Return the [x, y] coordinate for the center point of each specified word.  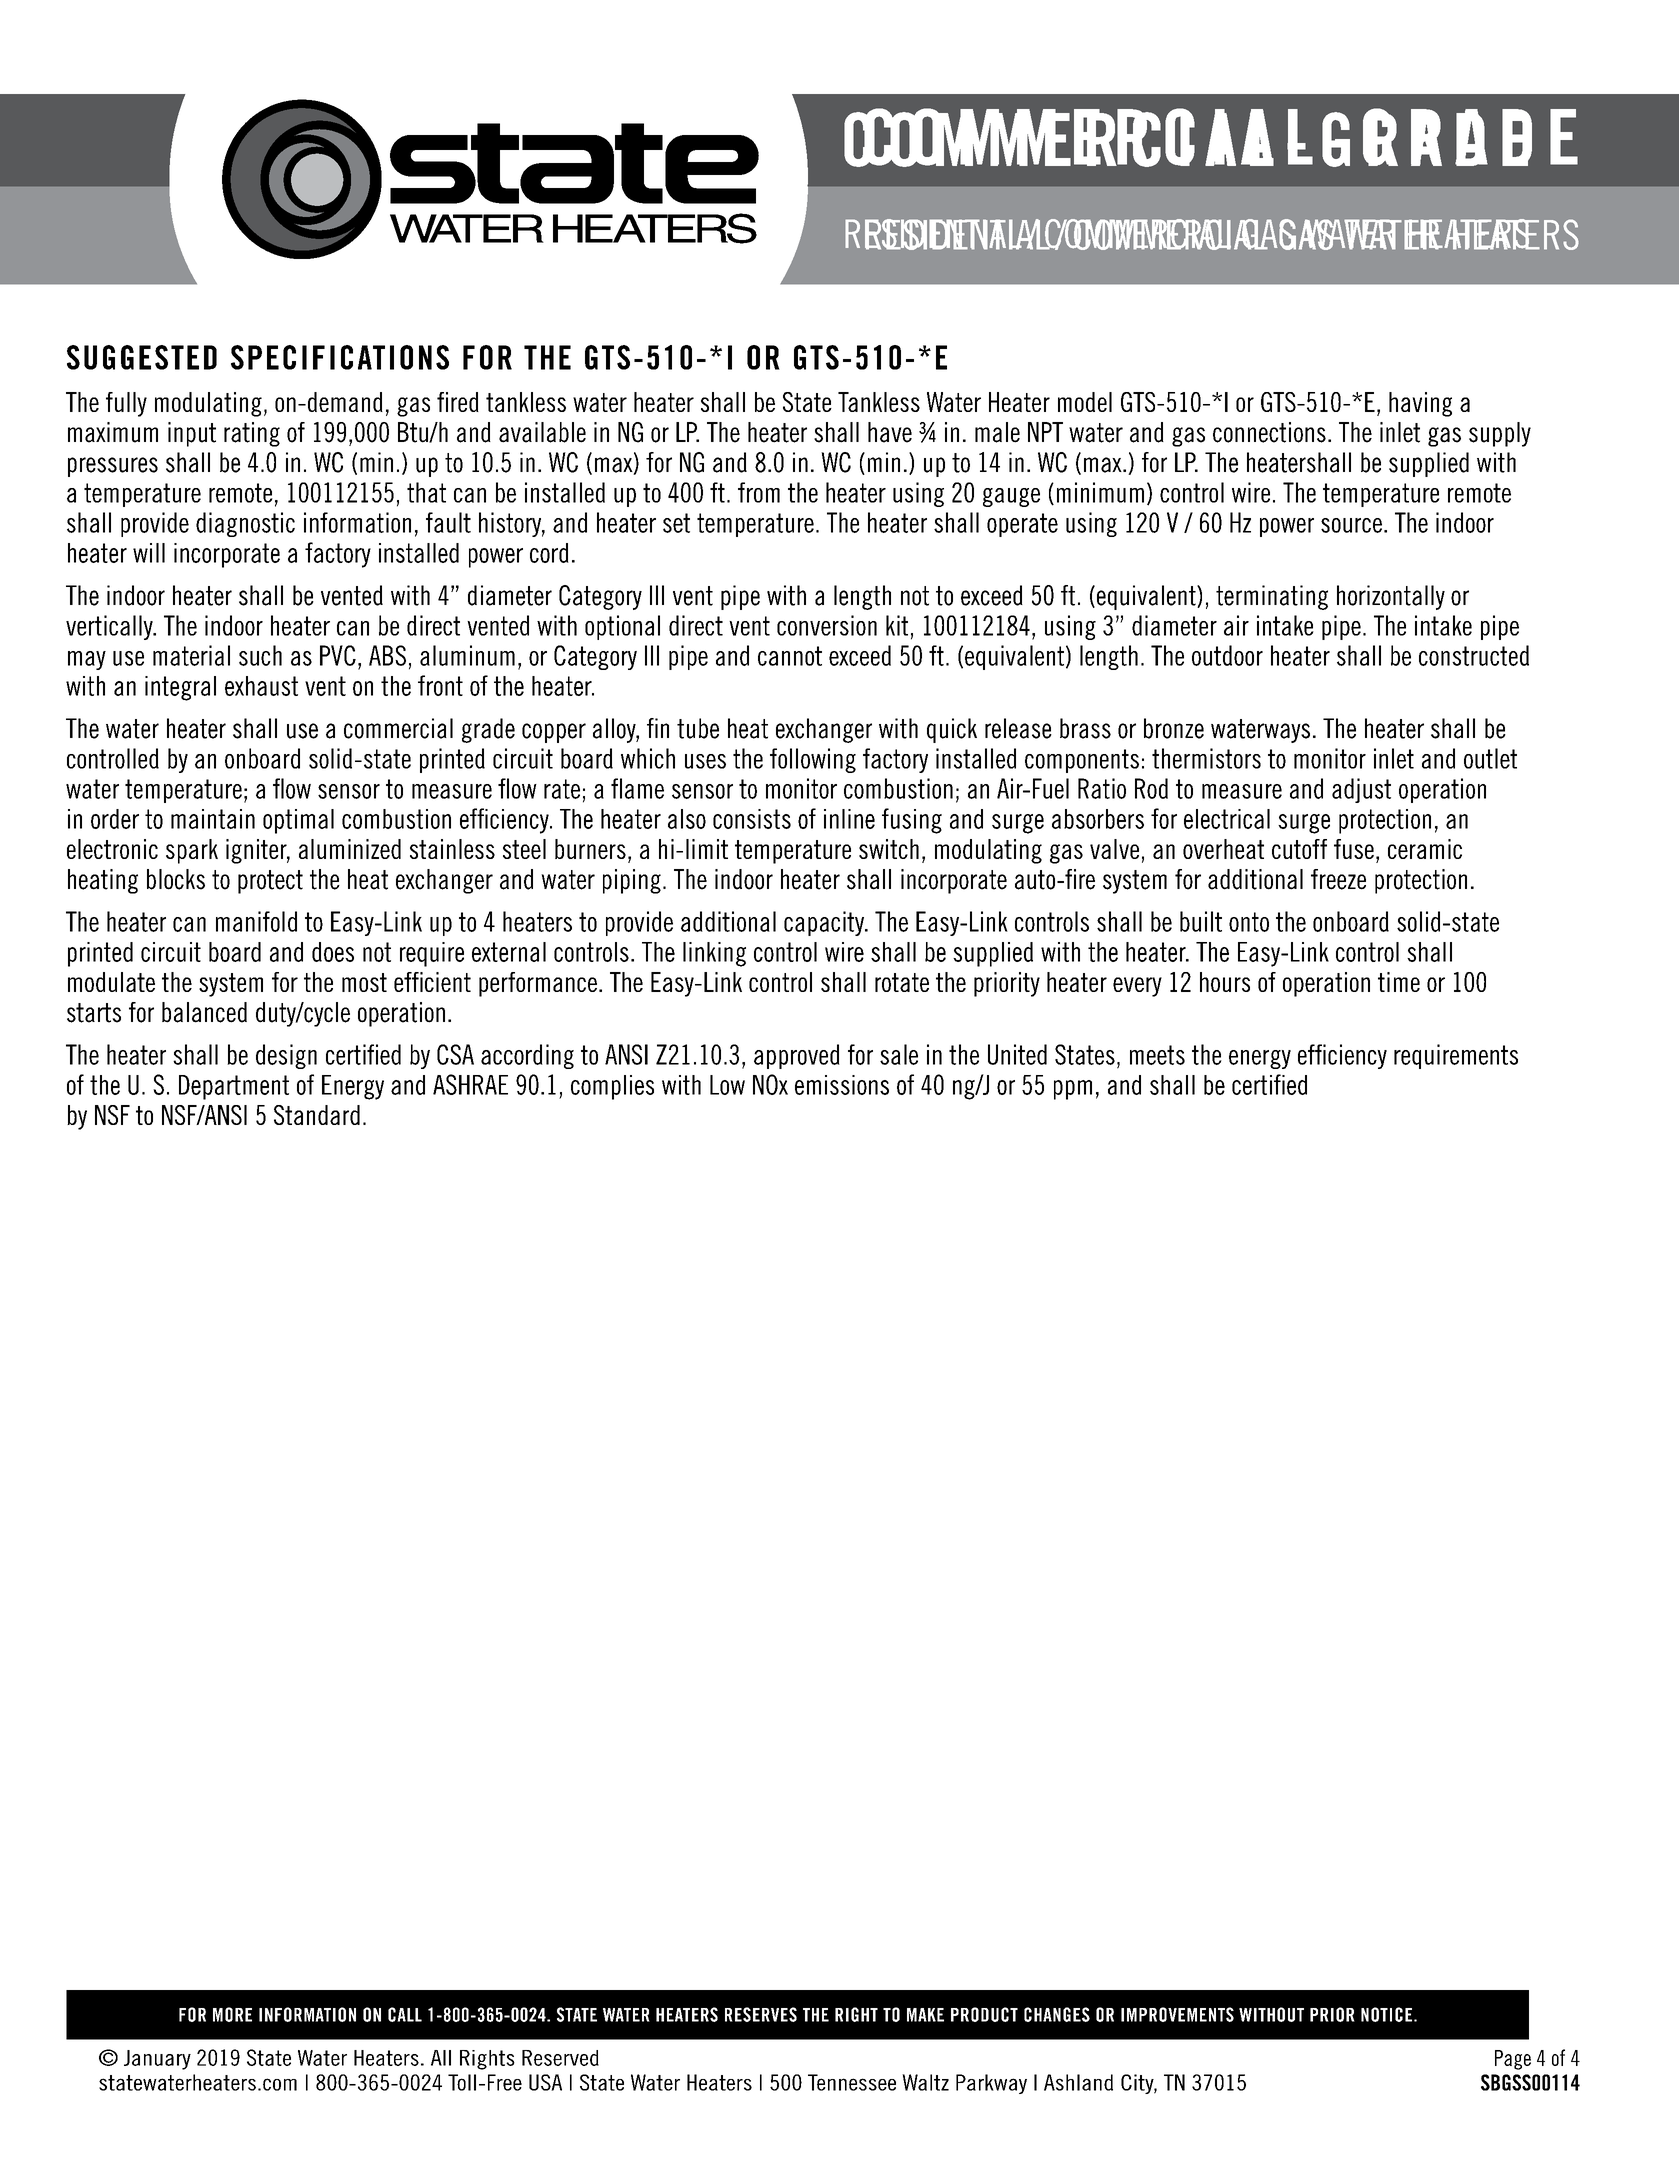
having [1420, 404]
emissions [842, 1085]
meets [1157, 1055]
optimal [298, 821]
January [157, 2060]
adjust [1361, 790]
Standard [317, 1115]
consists [752, 819]
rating [252, 434]
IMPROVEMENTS [1177, 2014]
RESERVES [761, 2014]
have [890, 432]
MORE [232, 2014]
